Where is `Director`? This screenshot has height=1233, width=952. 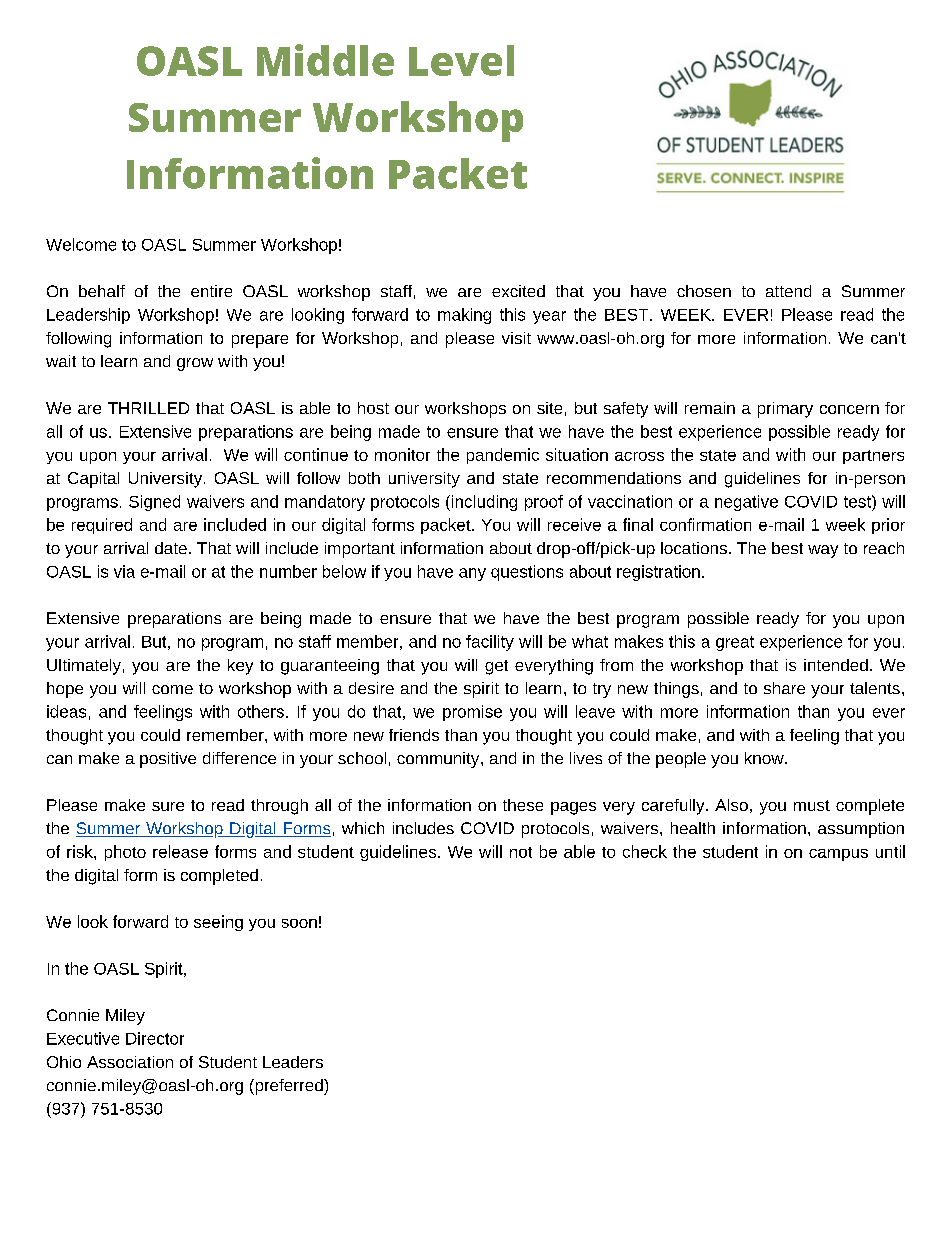 Director is located at coordinates (155, 1038).
